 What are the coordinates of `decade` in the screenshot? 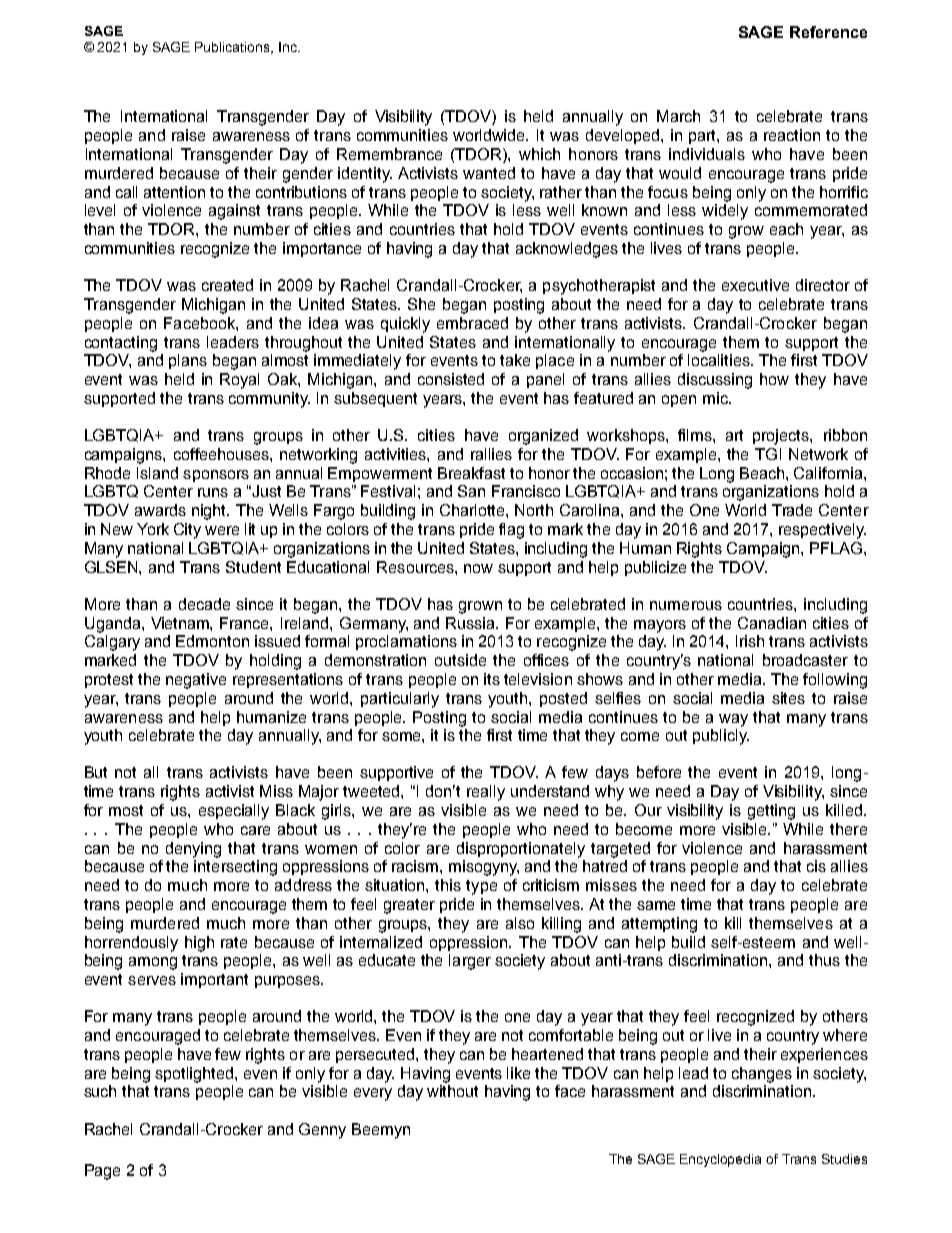 It's located at (204, 604).
